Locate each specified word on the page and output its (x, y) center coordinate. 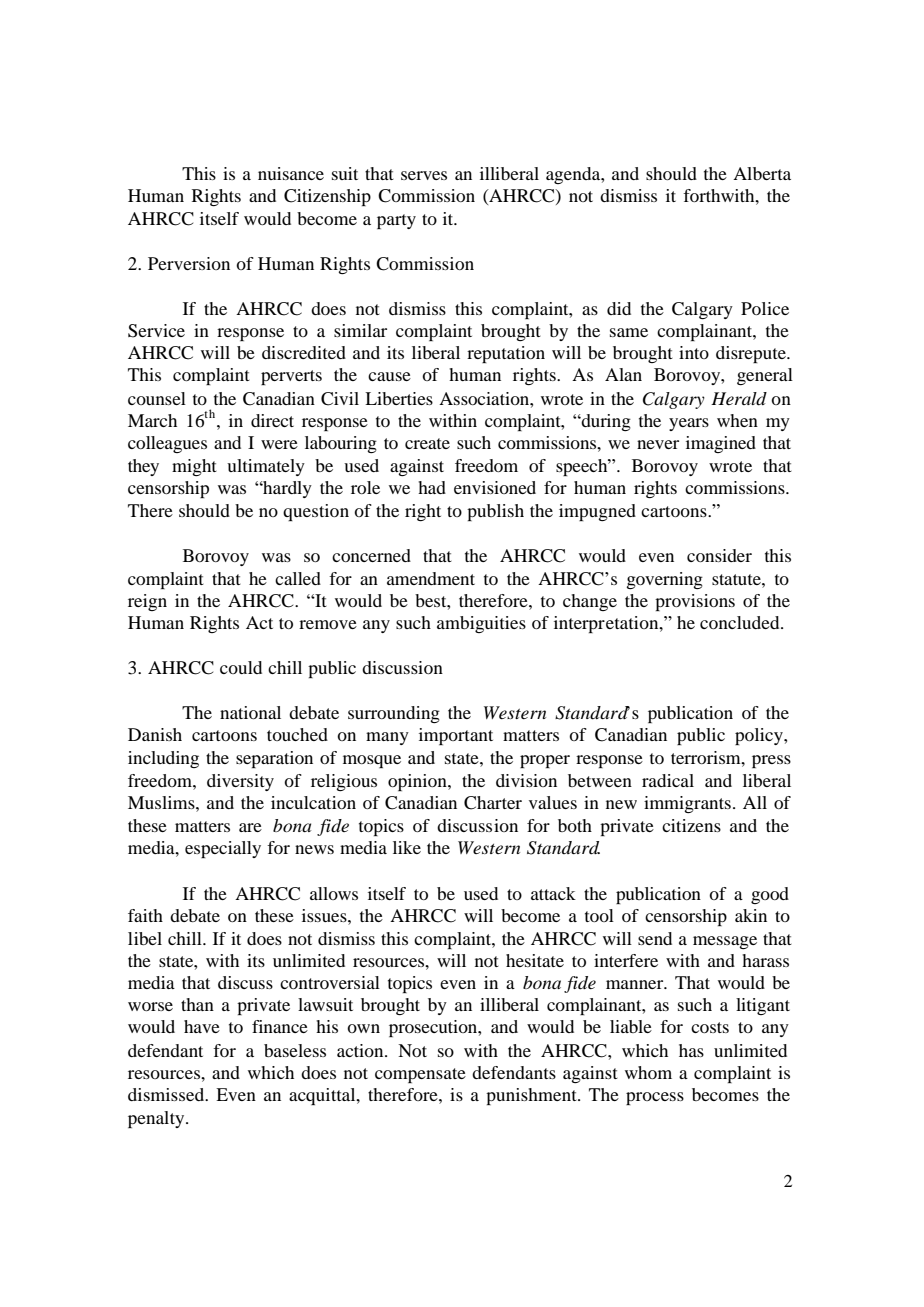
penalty (157, 1119)
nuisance (291, 173)
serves (424, 175)
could (241, 667)
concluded (741, 622)
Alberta (762, 173)
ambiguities (481, 624)
